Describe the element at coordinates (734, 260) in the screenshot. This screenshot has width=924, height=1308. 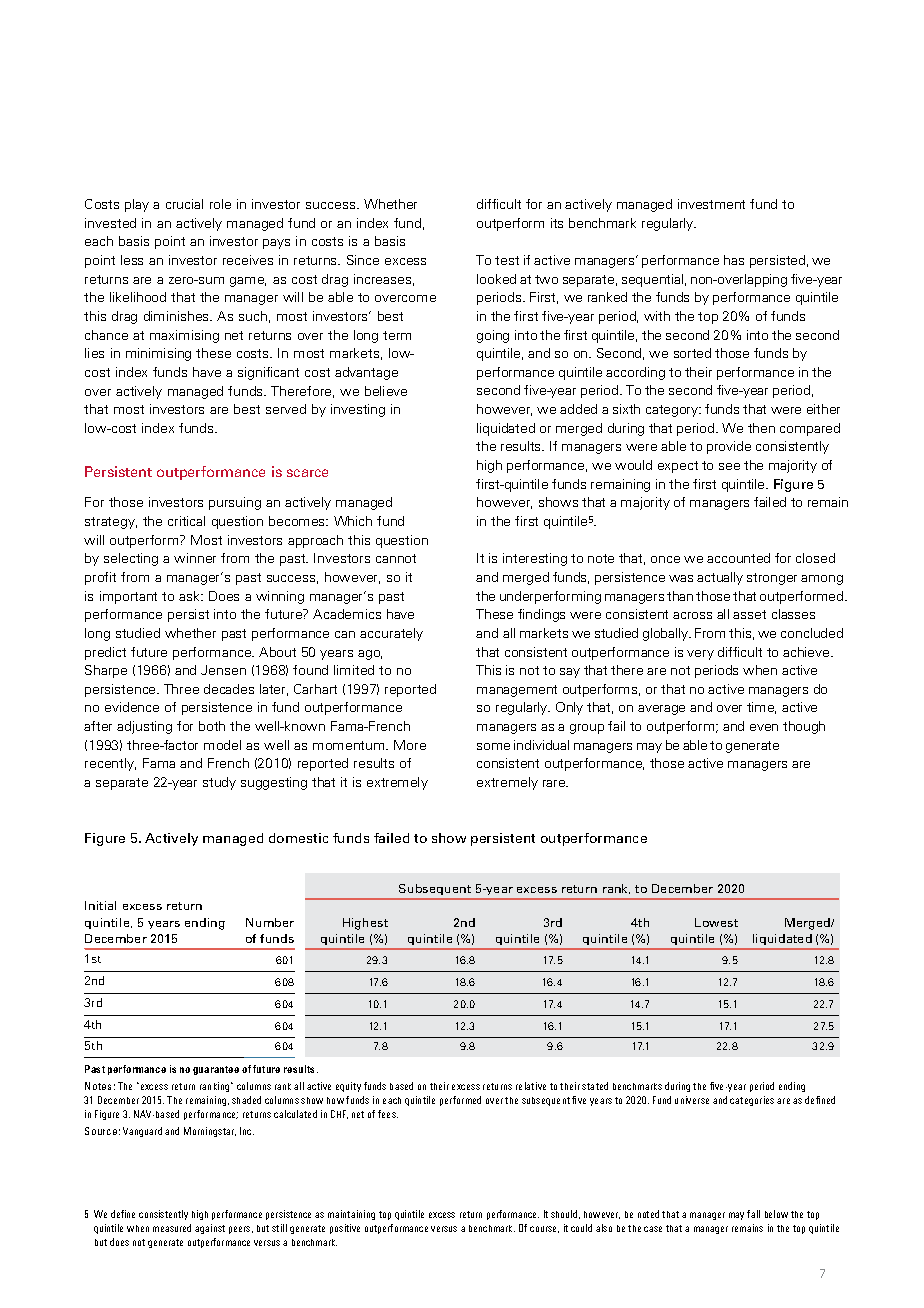
I see `has` at that location.
